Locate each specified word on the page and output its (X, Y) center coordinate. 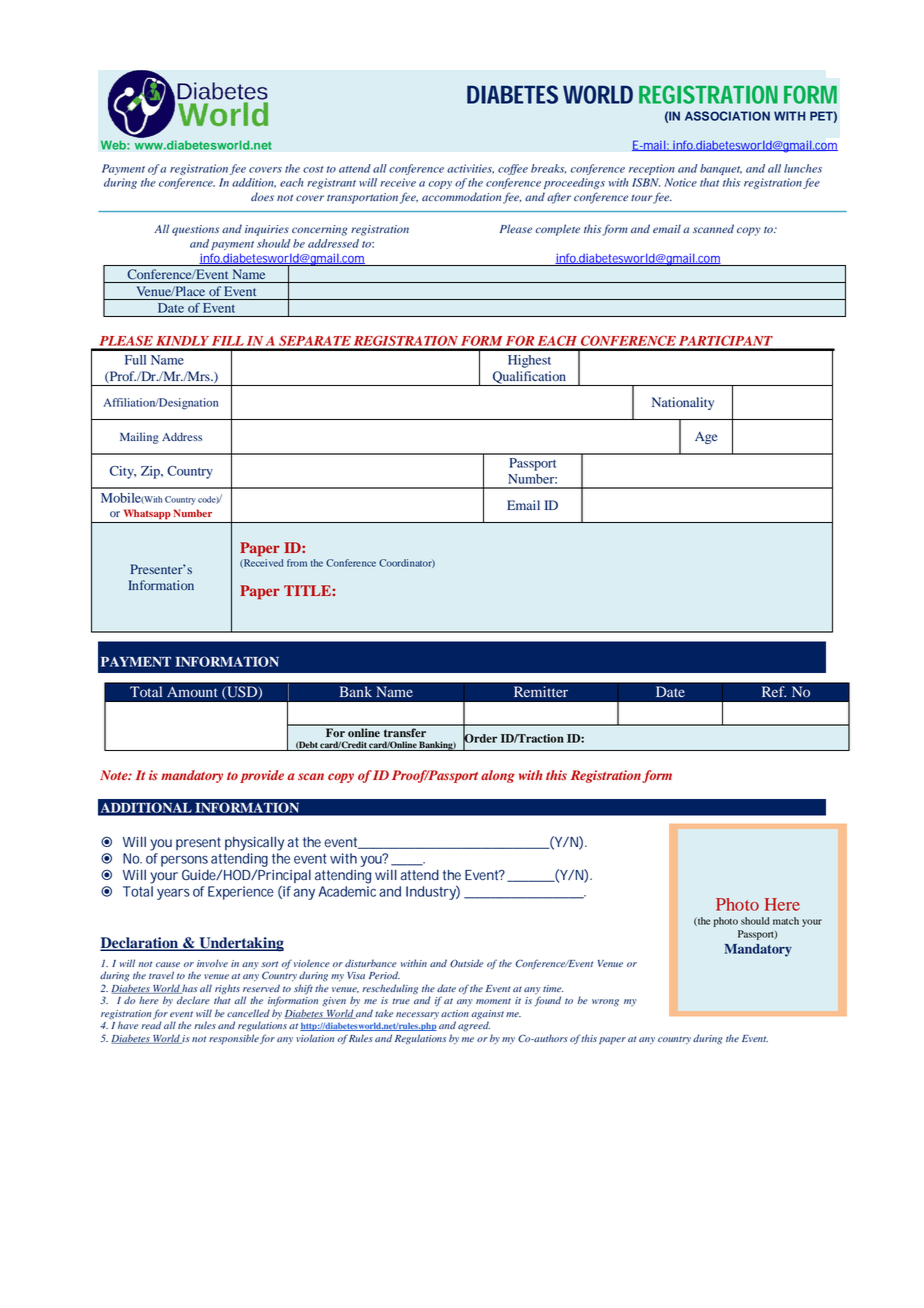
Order (480, 738)
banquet (721, 169)
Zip (151, 472)
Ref (774, 692)
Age (706, 437)
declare (193, 1000)
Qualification (529, 378)
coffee (513, 169)
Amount (192, 692)
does (262, 196)
